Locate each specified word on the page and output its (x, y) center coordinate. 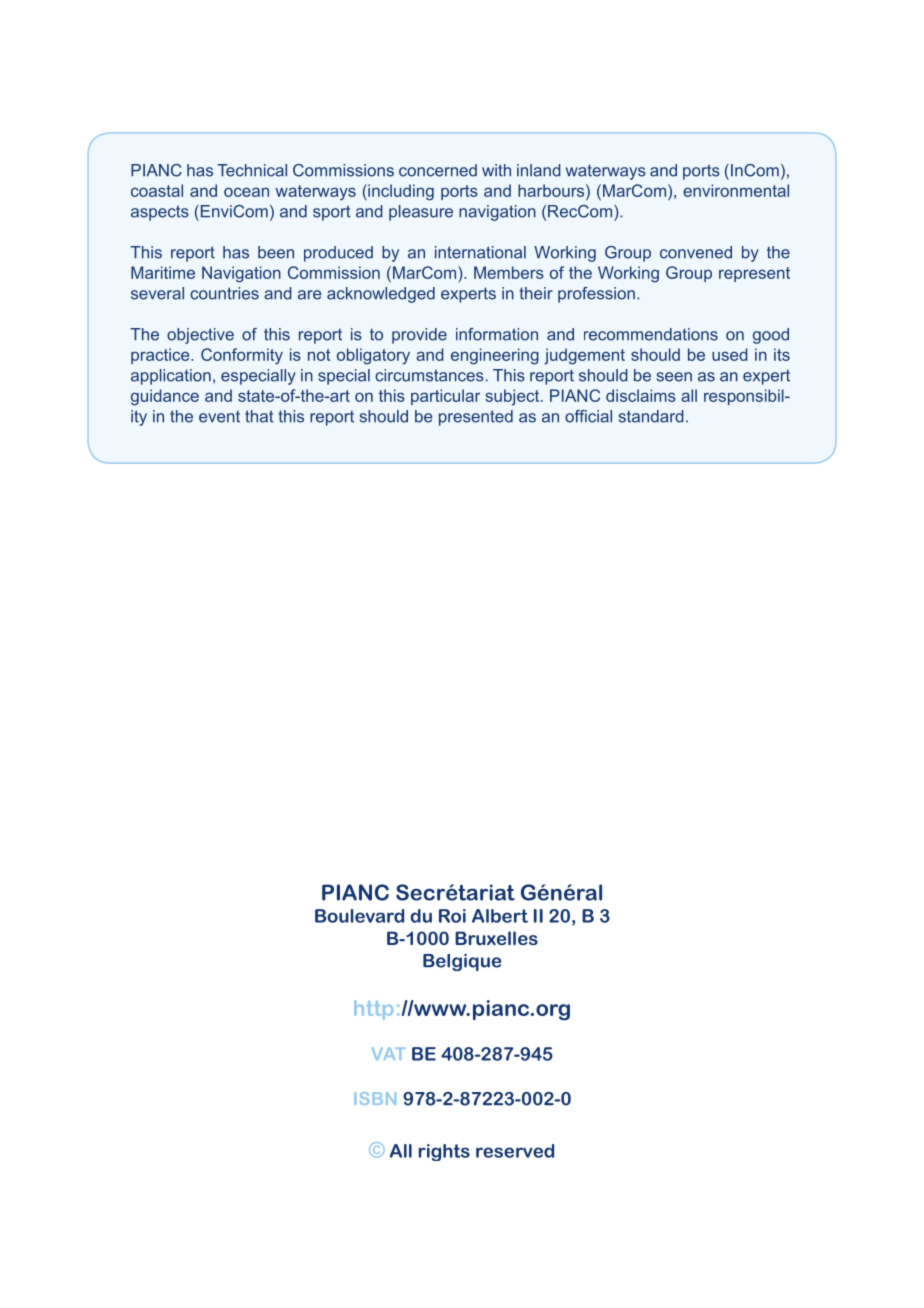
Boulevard (359, 916)
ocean (246, 192)
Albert (500, 916)
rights (444, 1152)
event (219, 417)
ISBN (375, 1098)
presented (476, 418)
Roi (452, 916)
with (496, 170)
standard (651, 416)
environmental (736, 190)
